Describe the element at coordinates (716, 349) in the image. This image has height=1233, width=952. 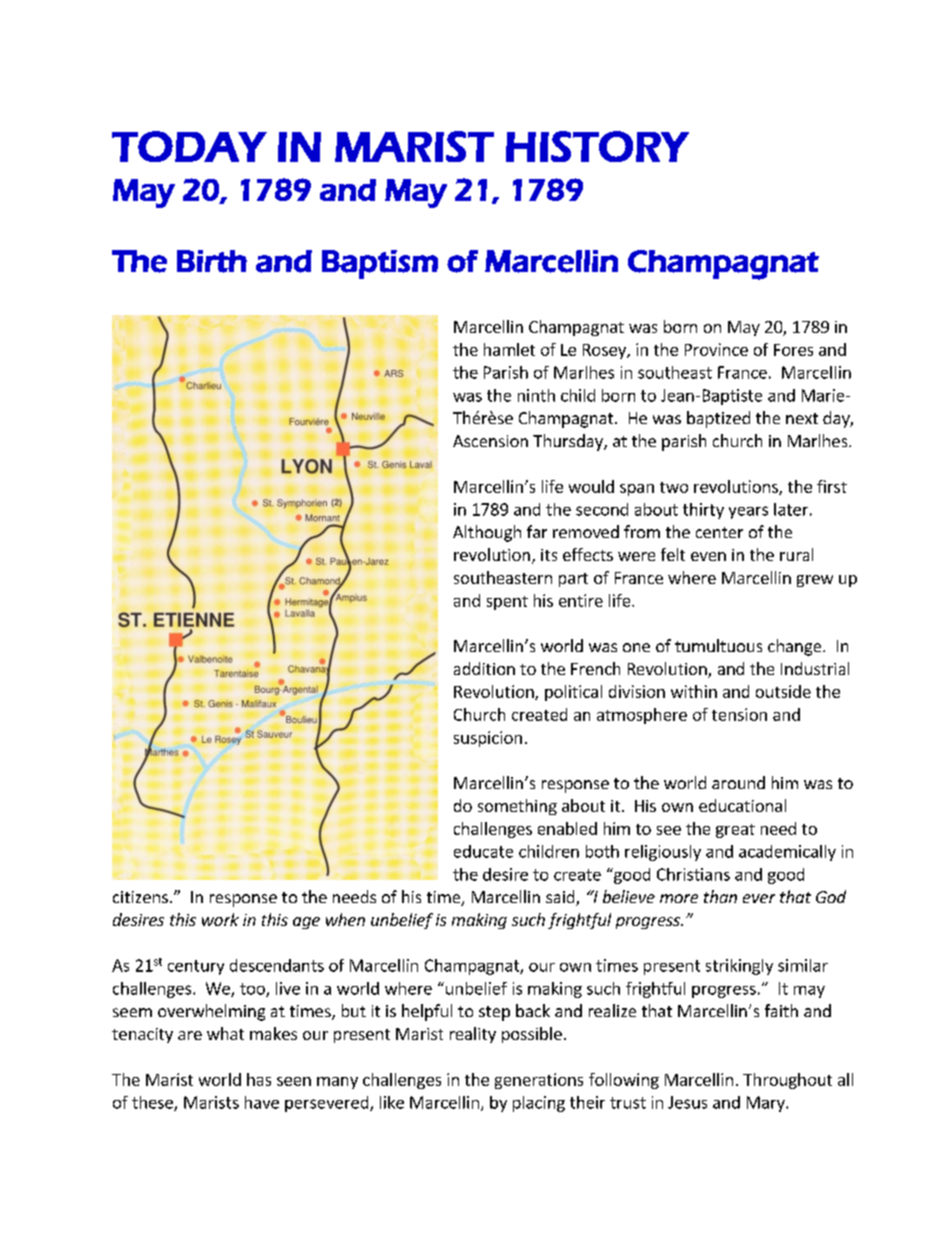
I see `Province` at that location.
